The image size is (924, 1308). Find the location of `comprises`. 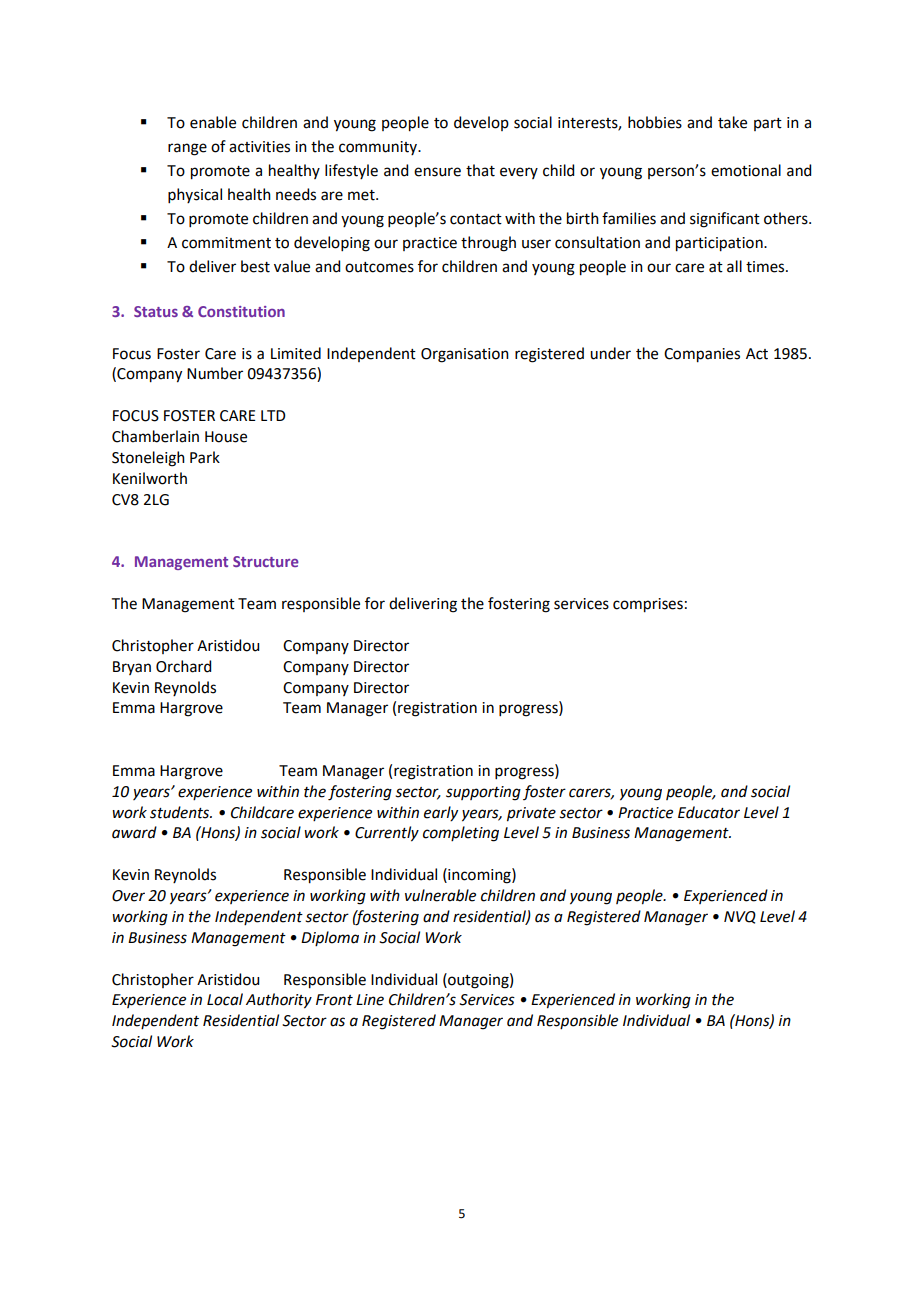

comprises is located at coordinates (648, 605).
